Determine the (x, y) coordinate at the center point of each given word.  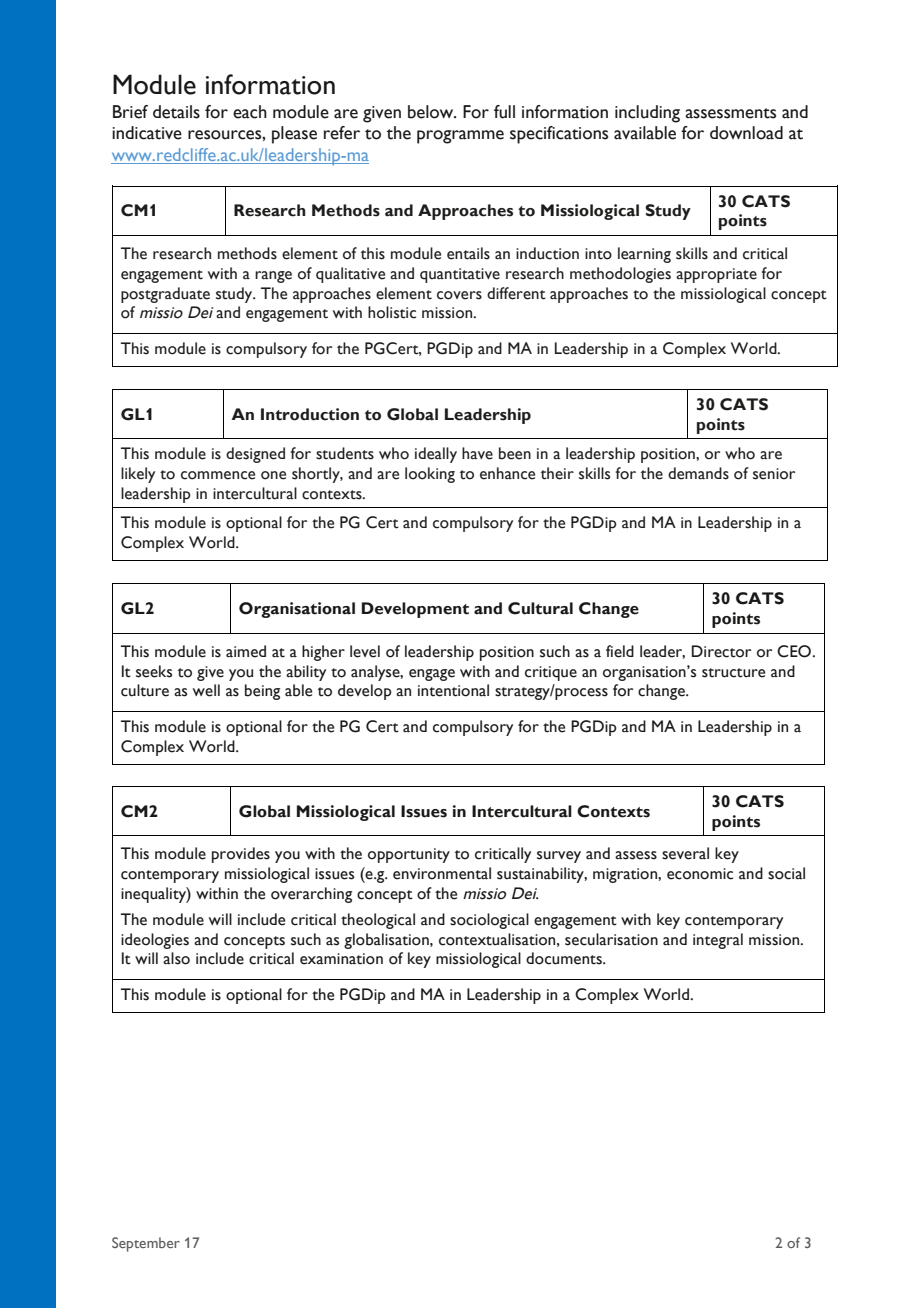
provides (241, 855)
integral (718, 941)
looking (430, 475)
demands (698, 473)
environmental (442, 873)
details (176, 112)
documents (565, 958)
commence (218, 475)
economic (700, 874)
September (146, 1244)
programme (460, 137)
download (746, 133)
